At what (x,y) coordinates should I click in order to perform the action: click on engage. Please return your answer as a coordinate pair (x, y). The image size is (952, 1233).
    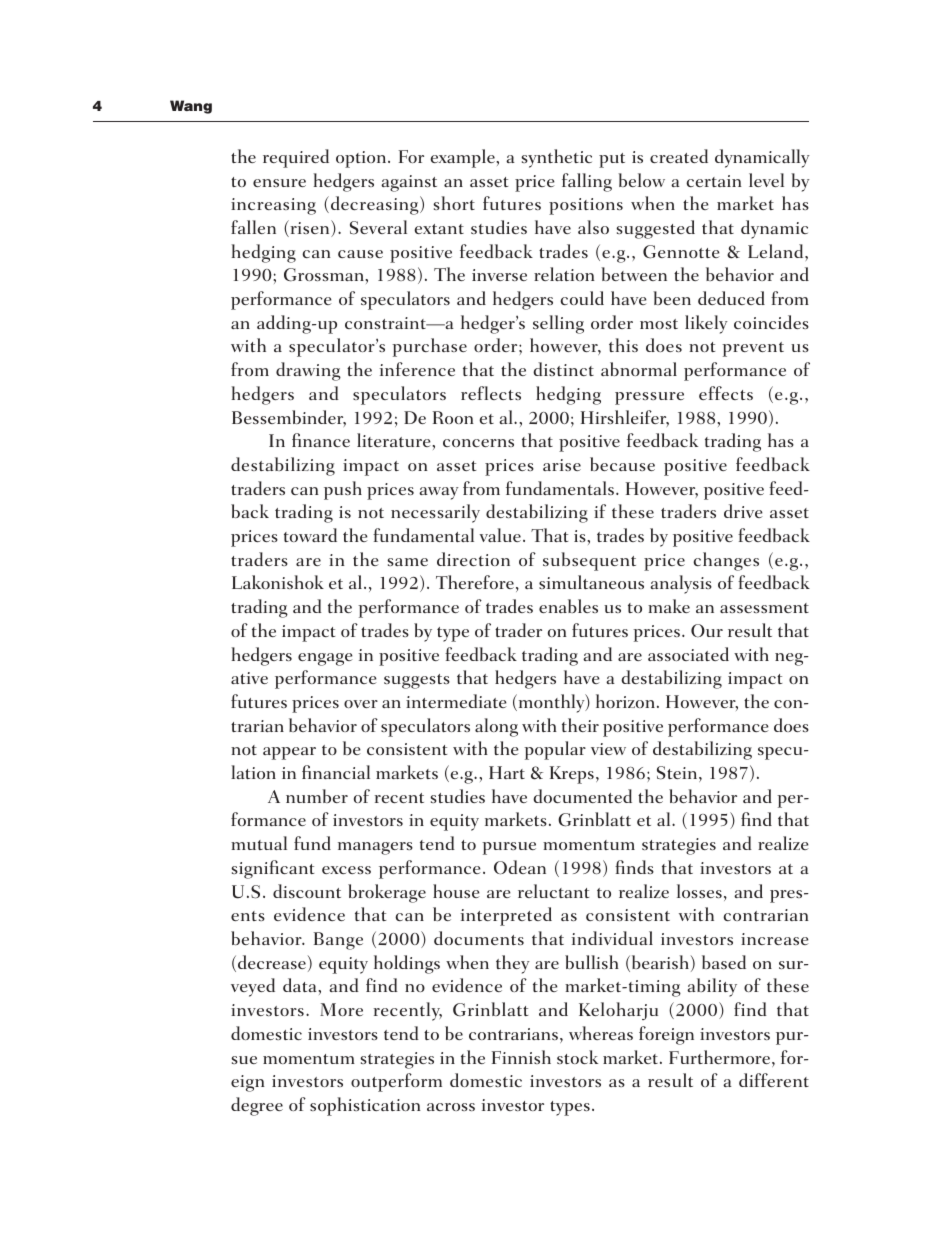
    Looking at the image, I should click on (325, 659).
